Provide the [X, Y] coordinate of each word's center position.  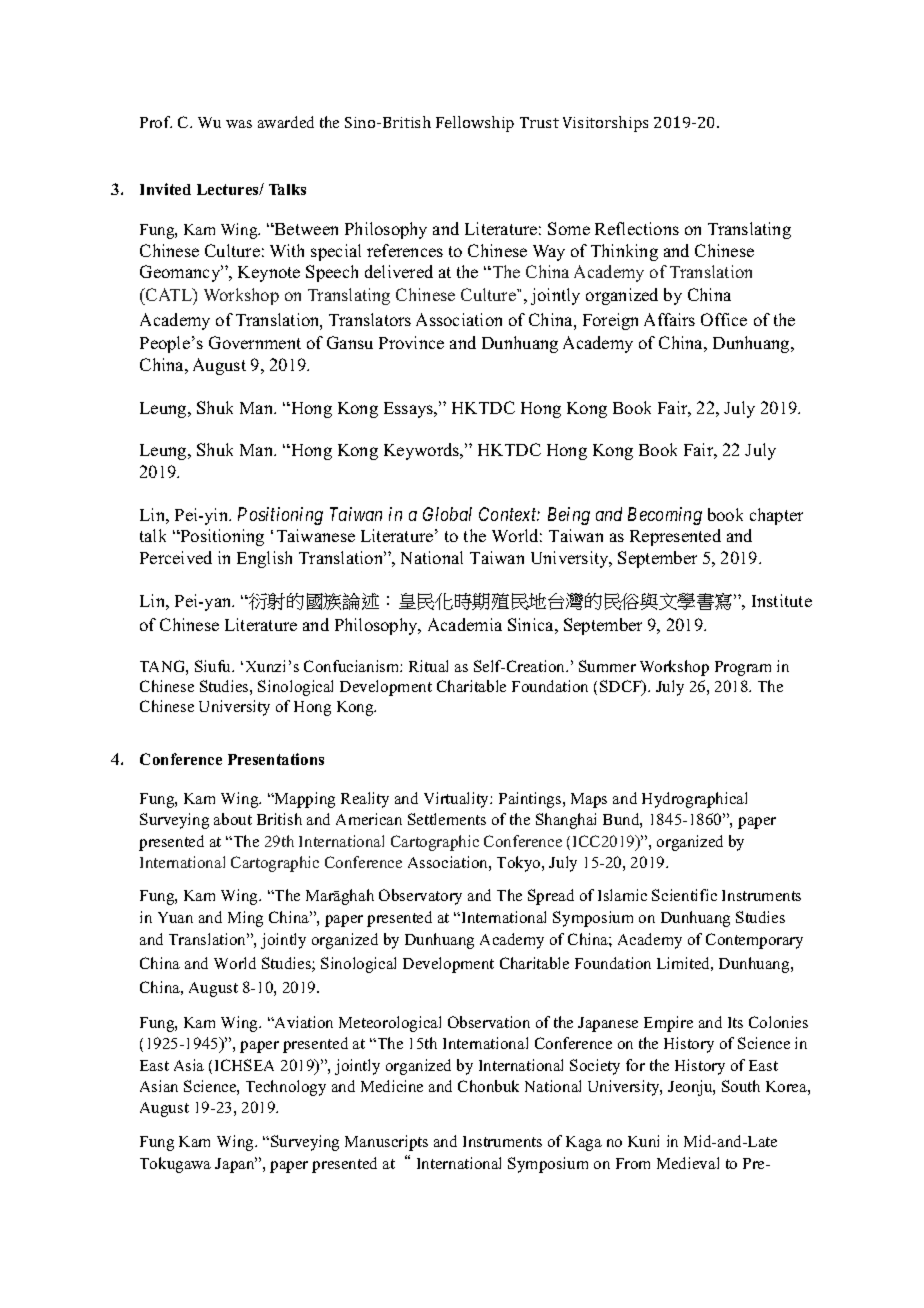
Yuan [175, 917]
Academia [465, 624]
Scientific [684, 895]
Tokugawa [175, 1165]
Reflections [637, 228]
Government [255, 342]
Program [743, 668]
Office [724, 319]
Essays [410, 410]
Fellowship [475, 124]
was [239, 124]
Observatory [420, 897]
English [264, 559]
